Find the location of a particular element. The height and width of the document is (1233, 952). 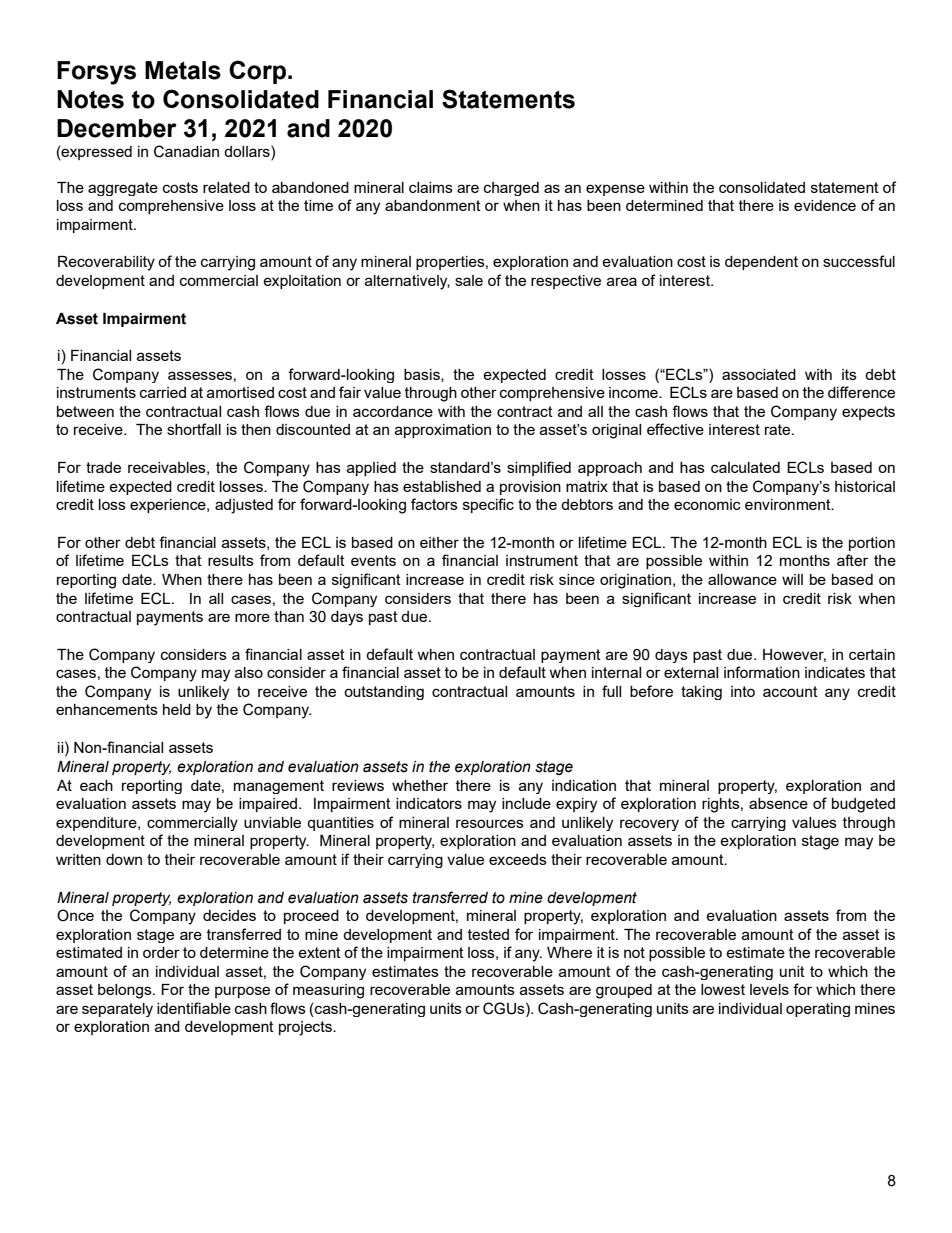

sale is located at coordinates (469, 280).
